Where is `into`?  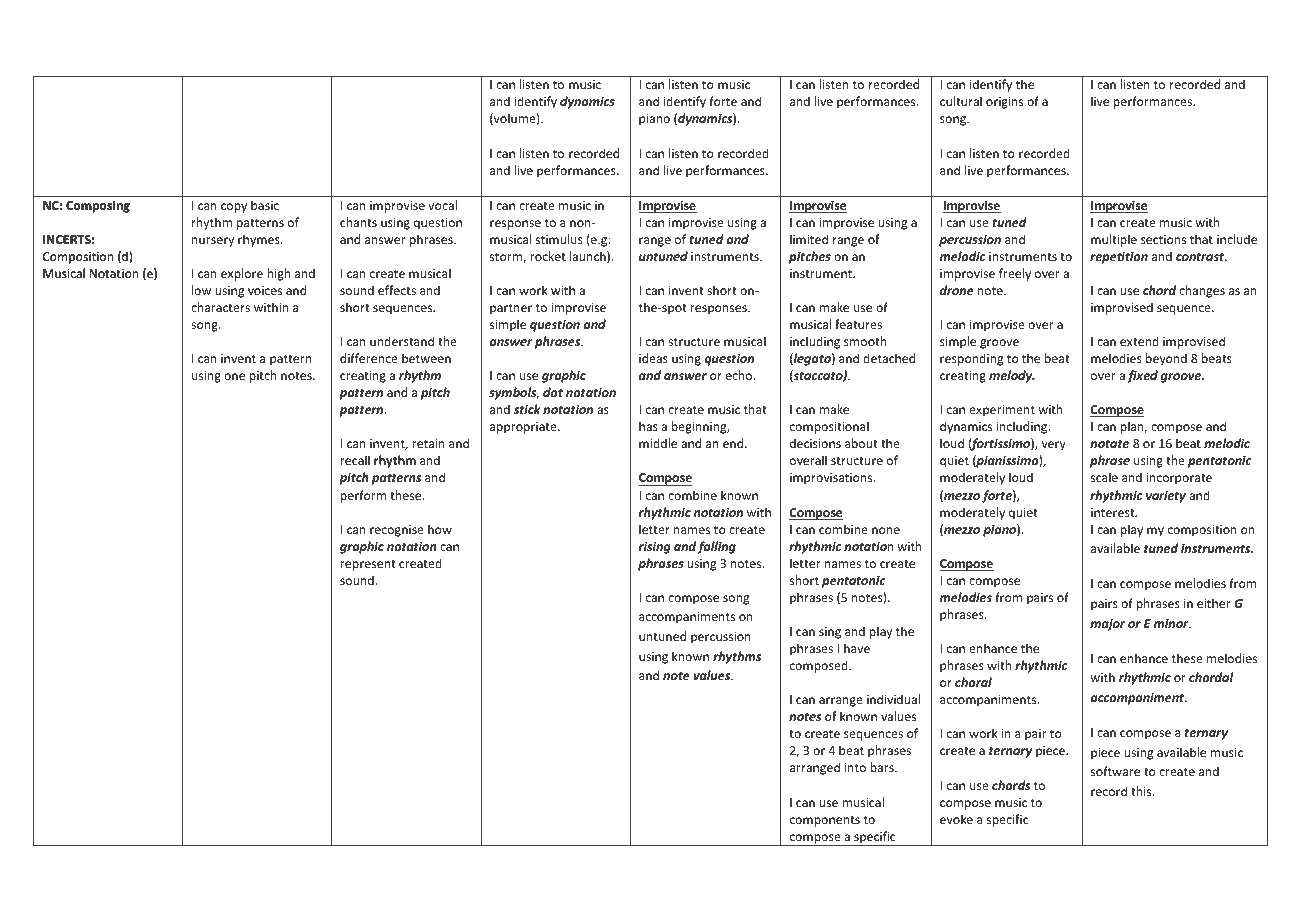 into is located at coordinates (855, 767).
